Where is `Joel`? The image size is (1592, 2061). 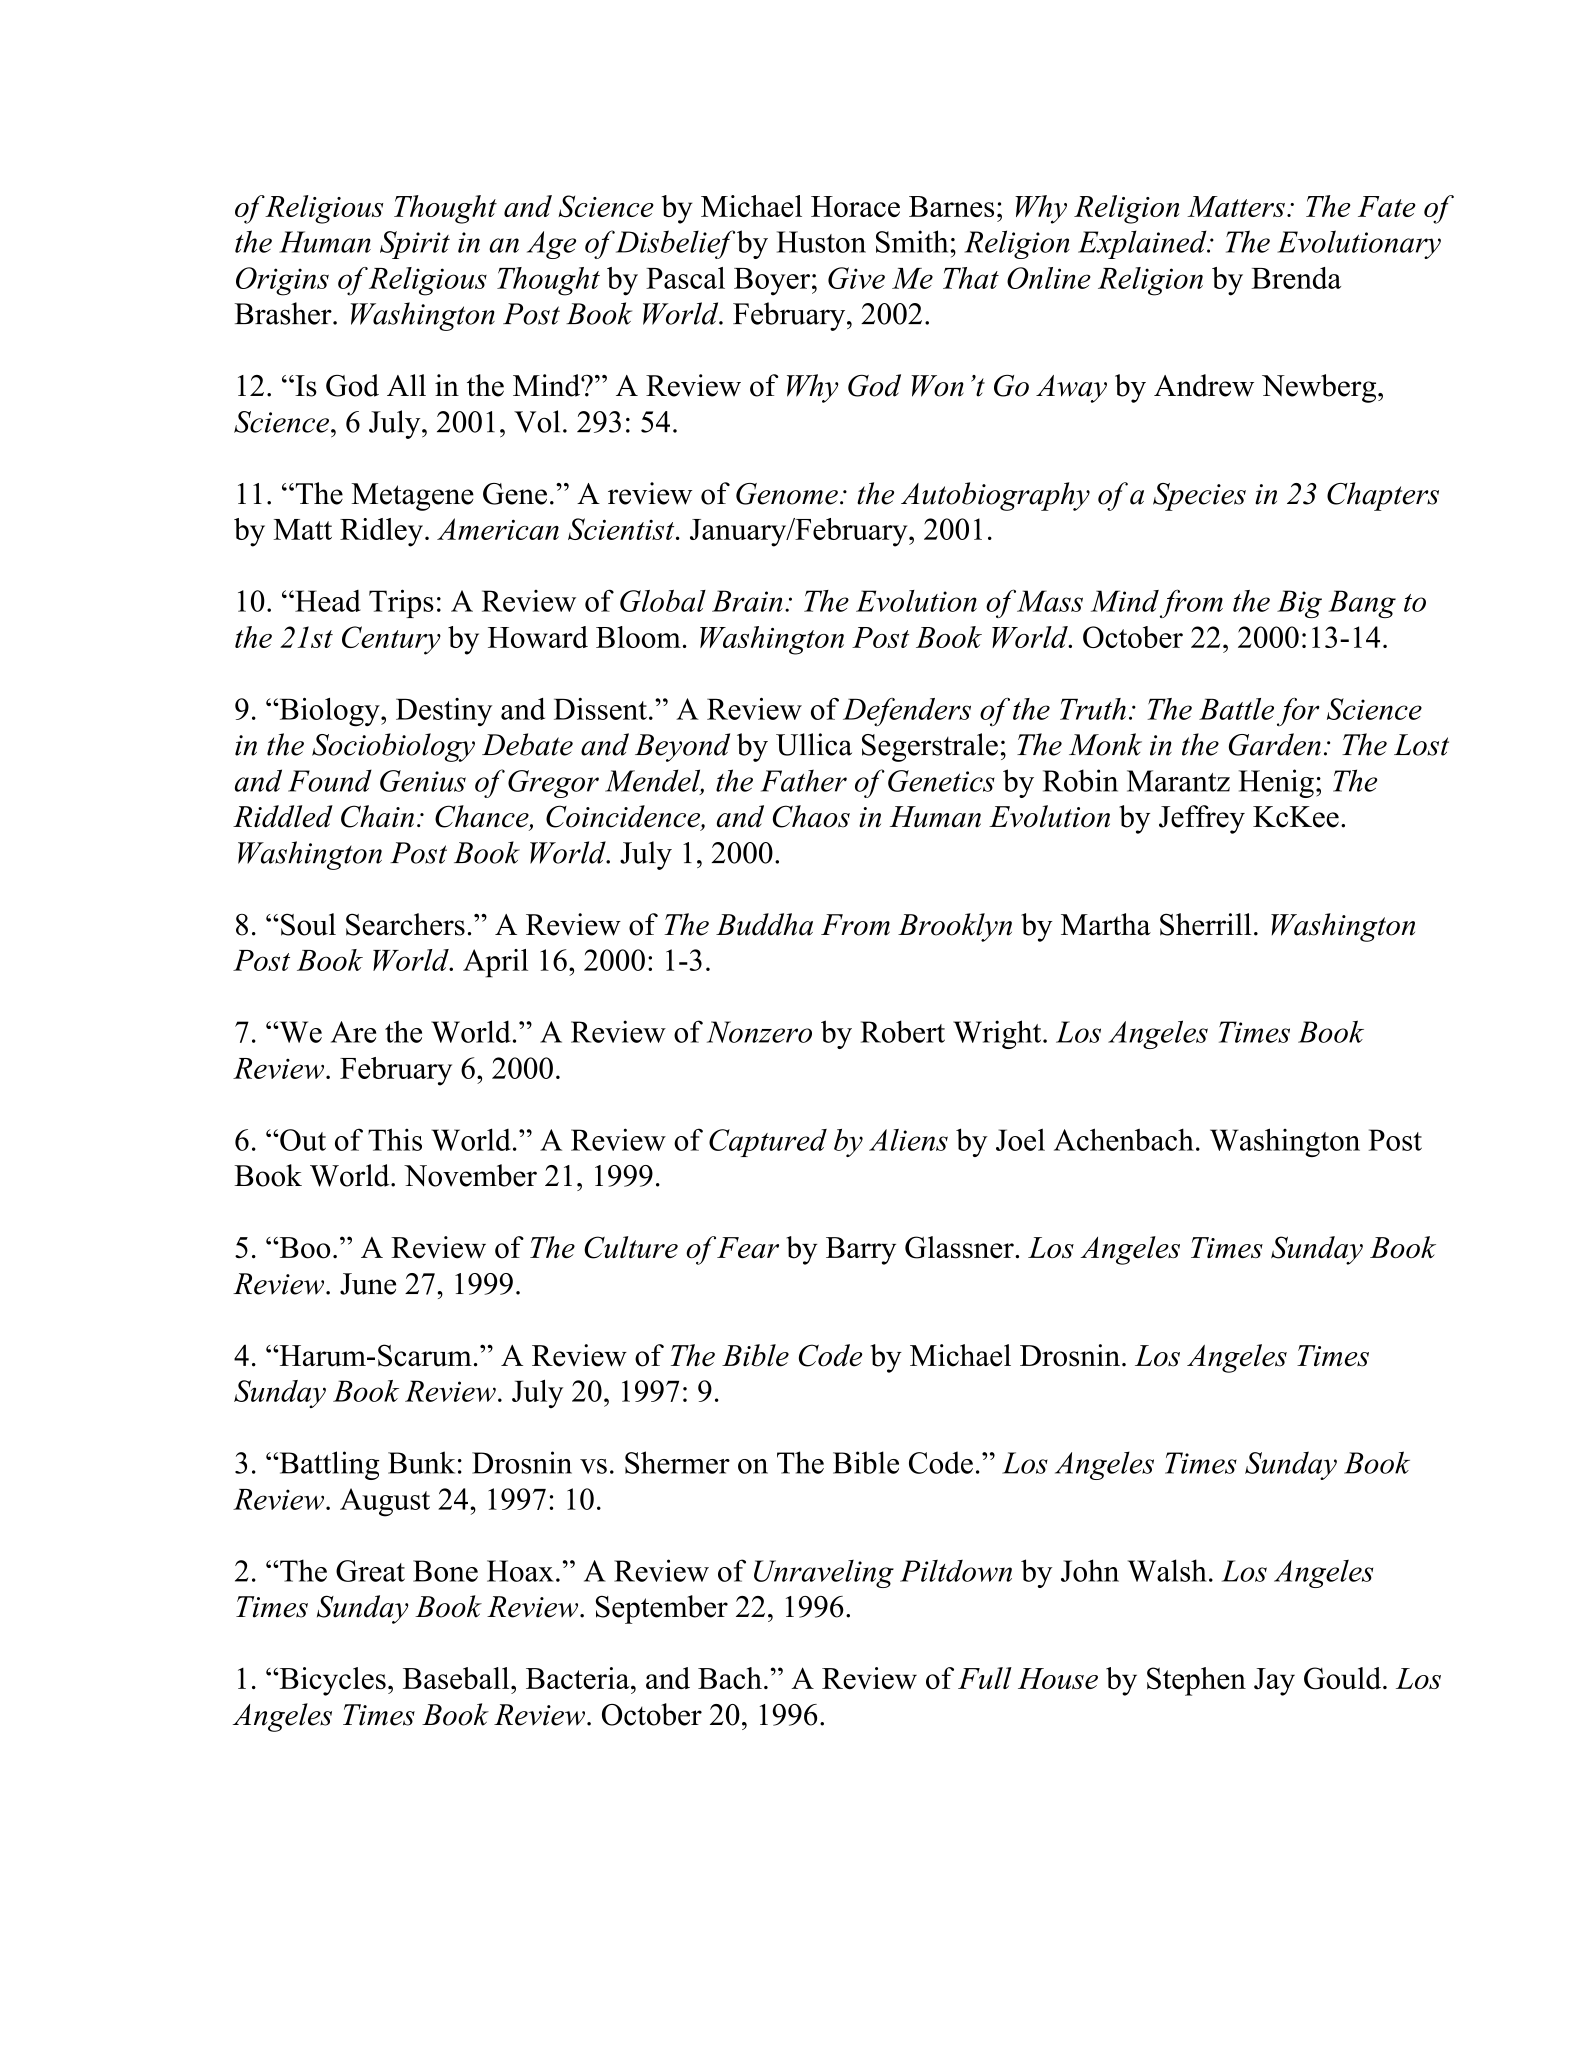
Joel is located at coordinates (1020, 1139).
